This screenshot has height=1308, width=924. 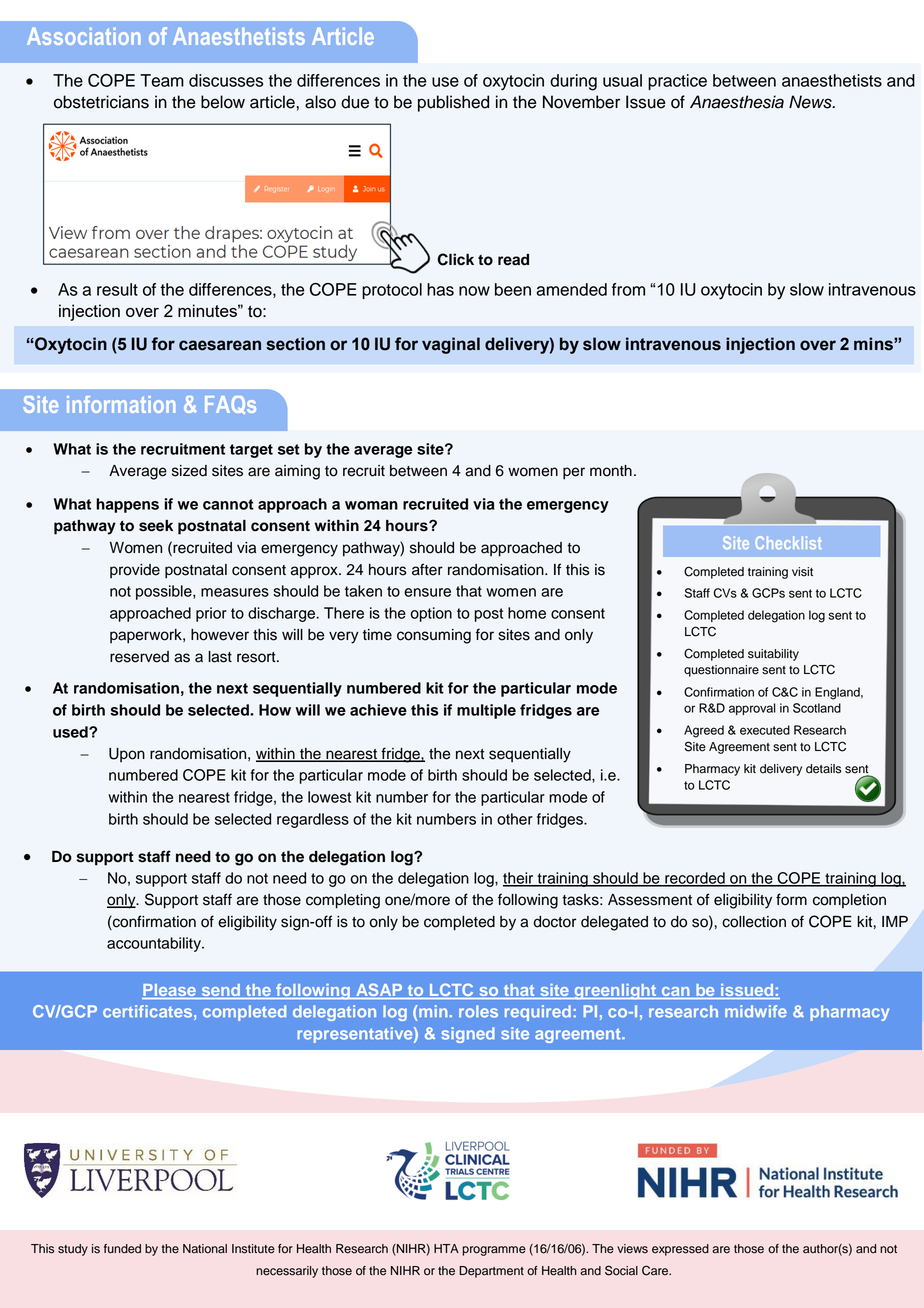 I want to click on News, so click(x=811, y=102).
